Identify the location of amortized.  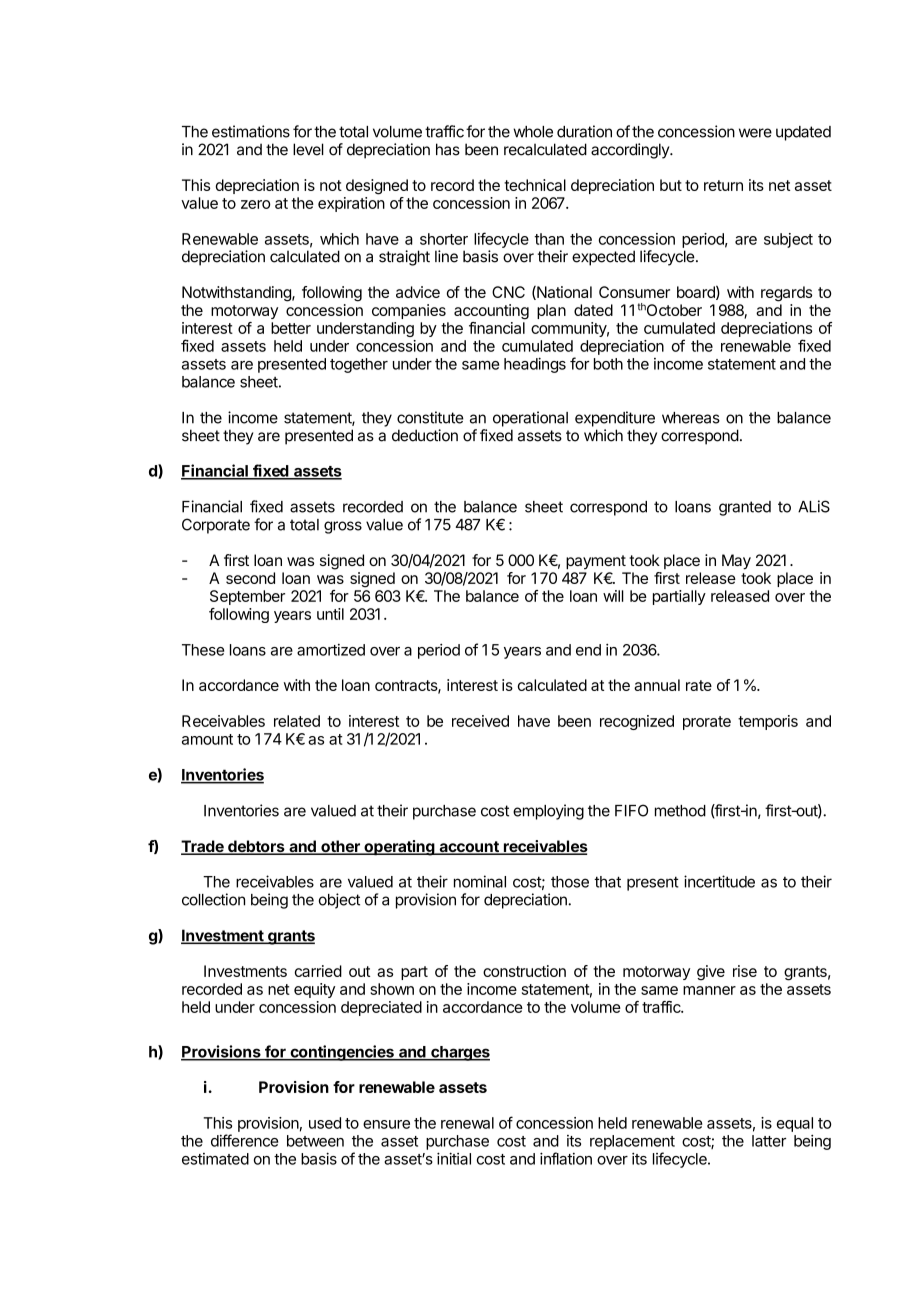
(331, 650).
